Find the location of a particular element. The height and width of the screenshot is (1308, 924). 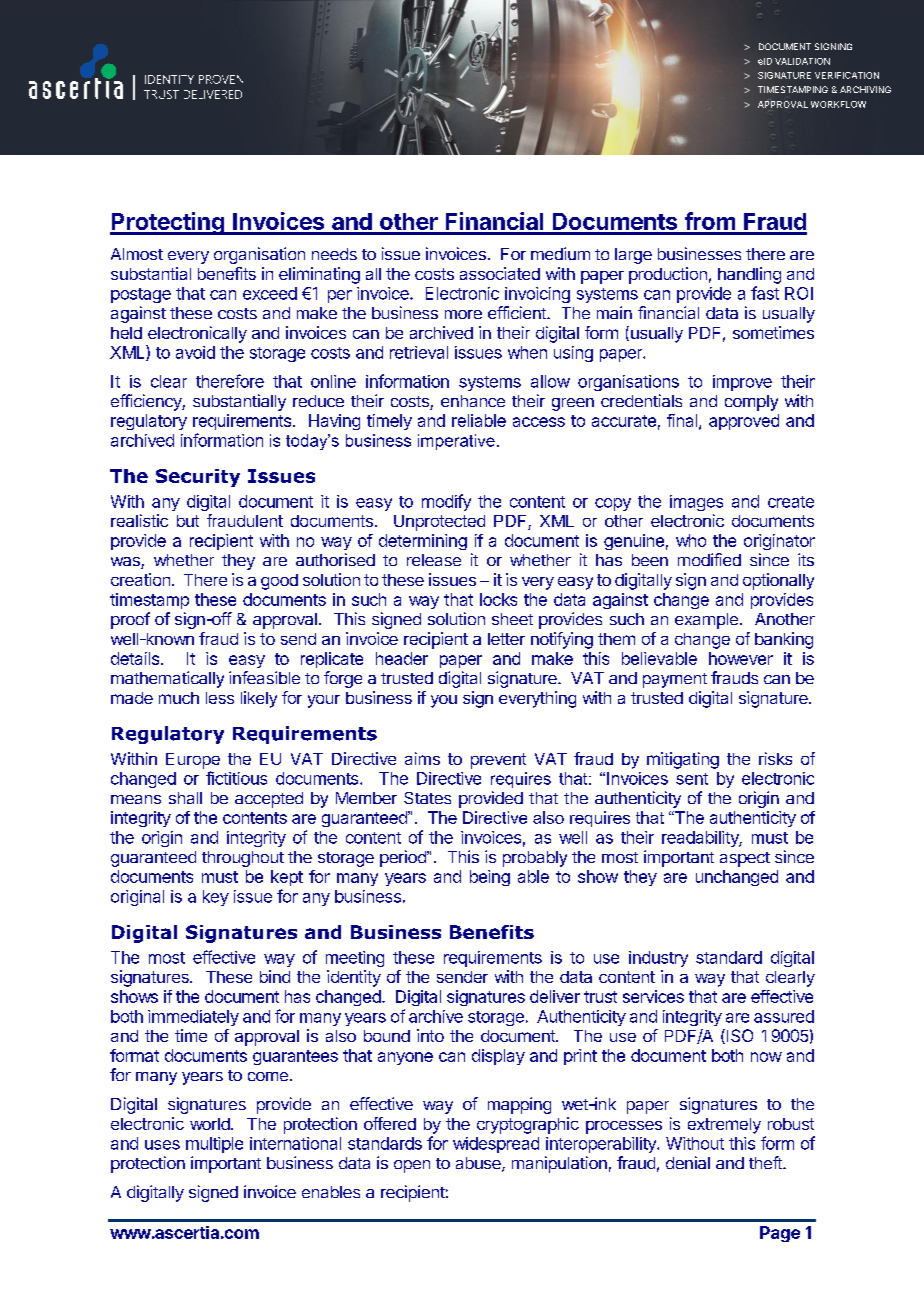

Protecting is located at coordinates (168, 223).
